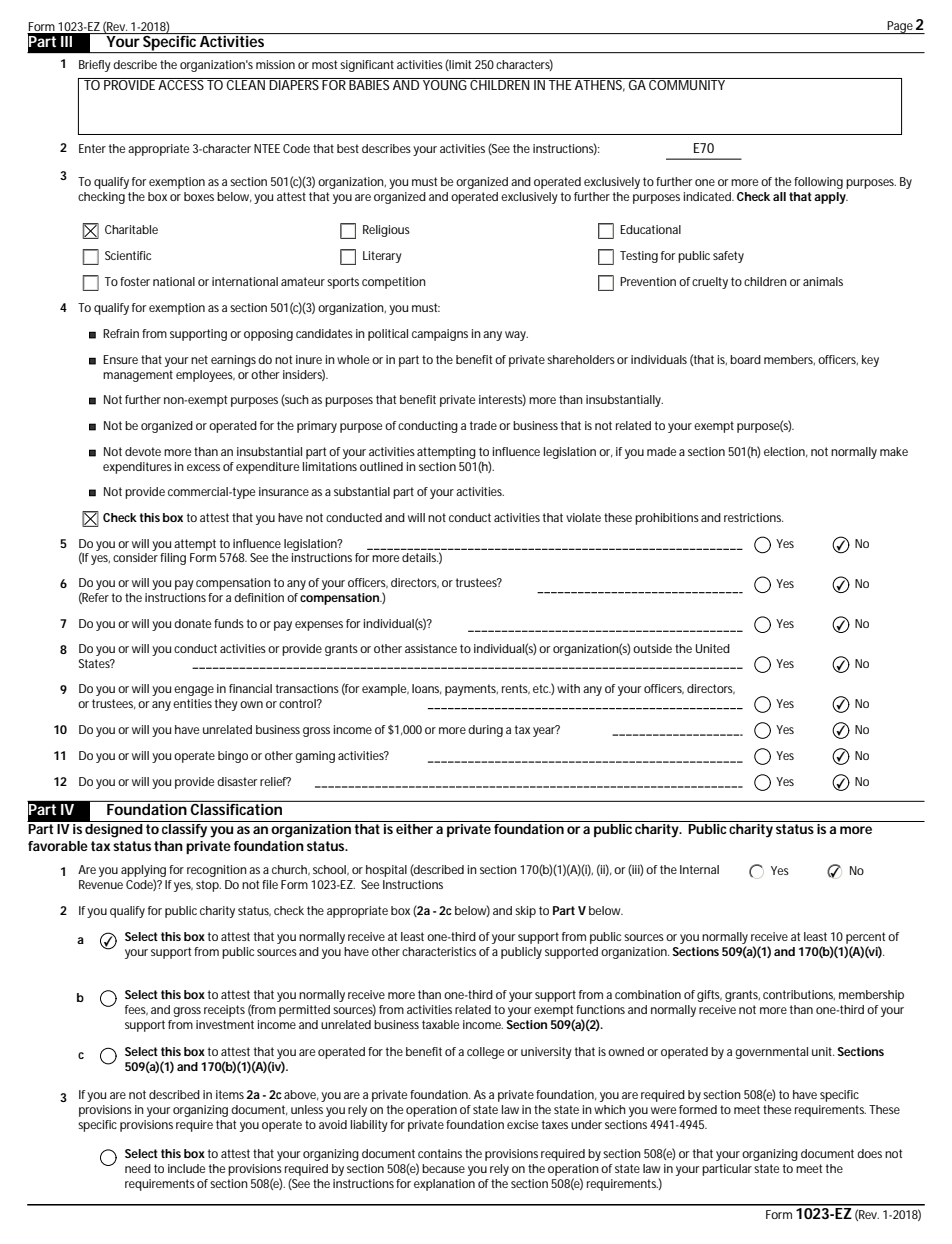 This screenshot has height=1244, width=952. I want to click on contains, so click(440, 1153).
